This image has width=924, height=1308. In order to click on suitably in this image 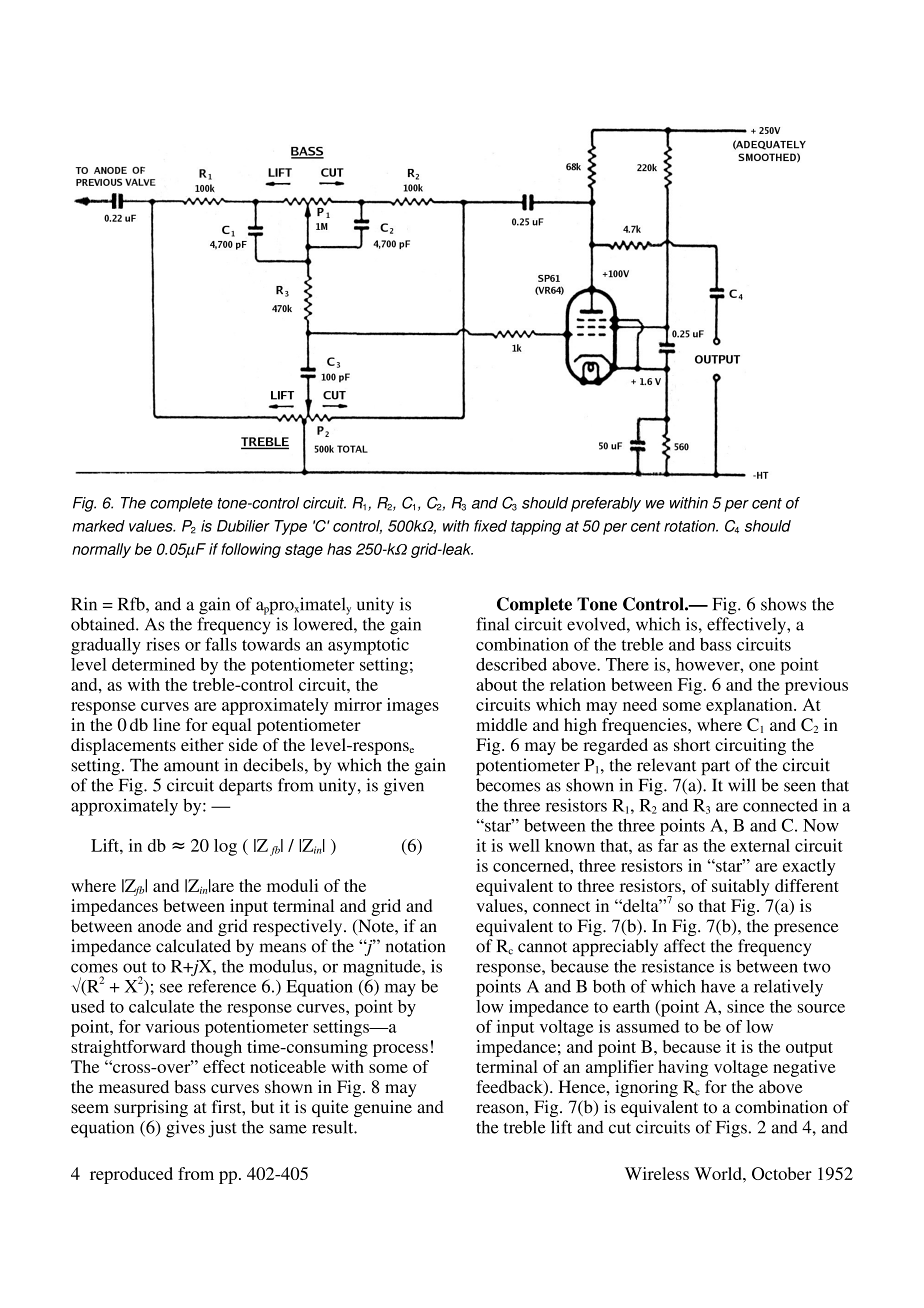, I will do `click(741, 887)`.
